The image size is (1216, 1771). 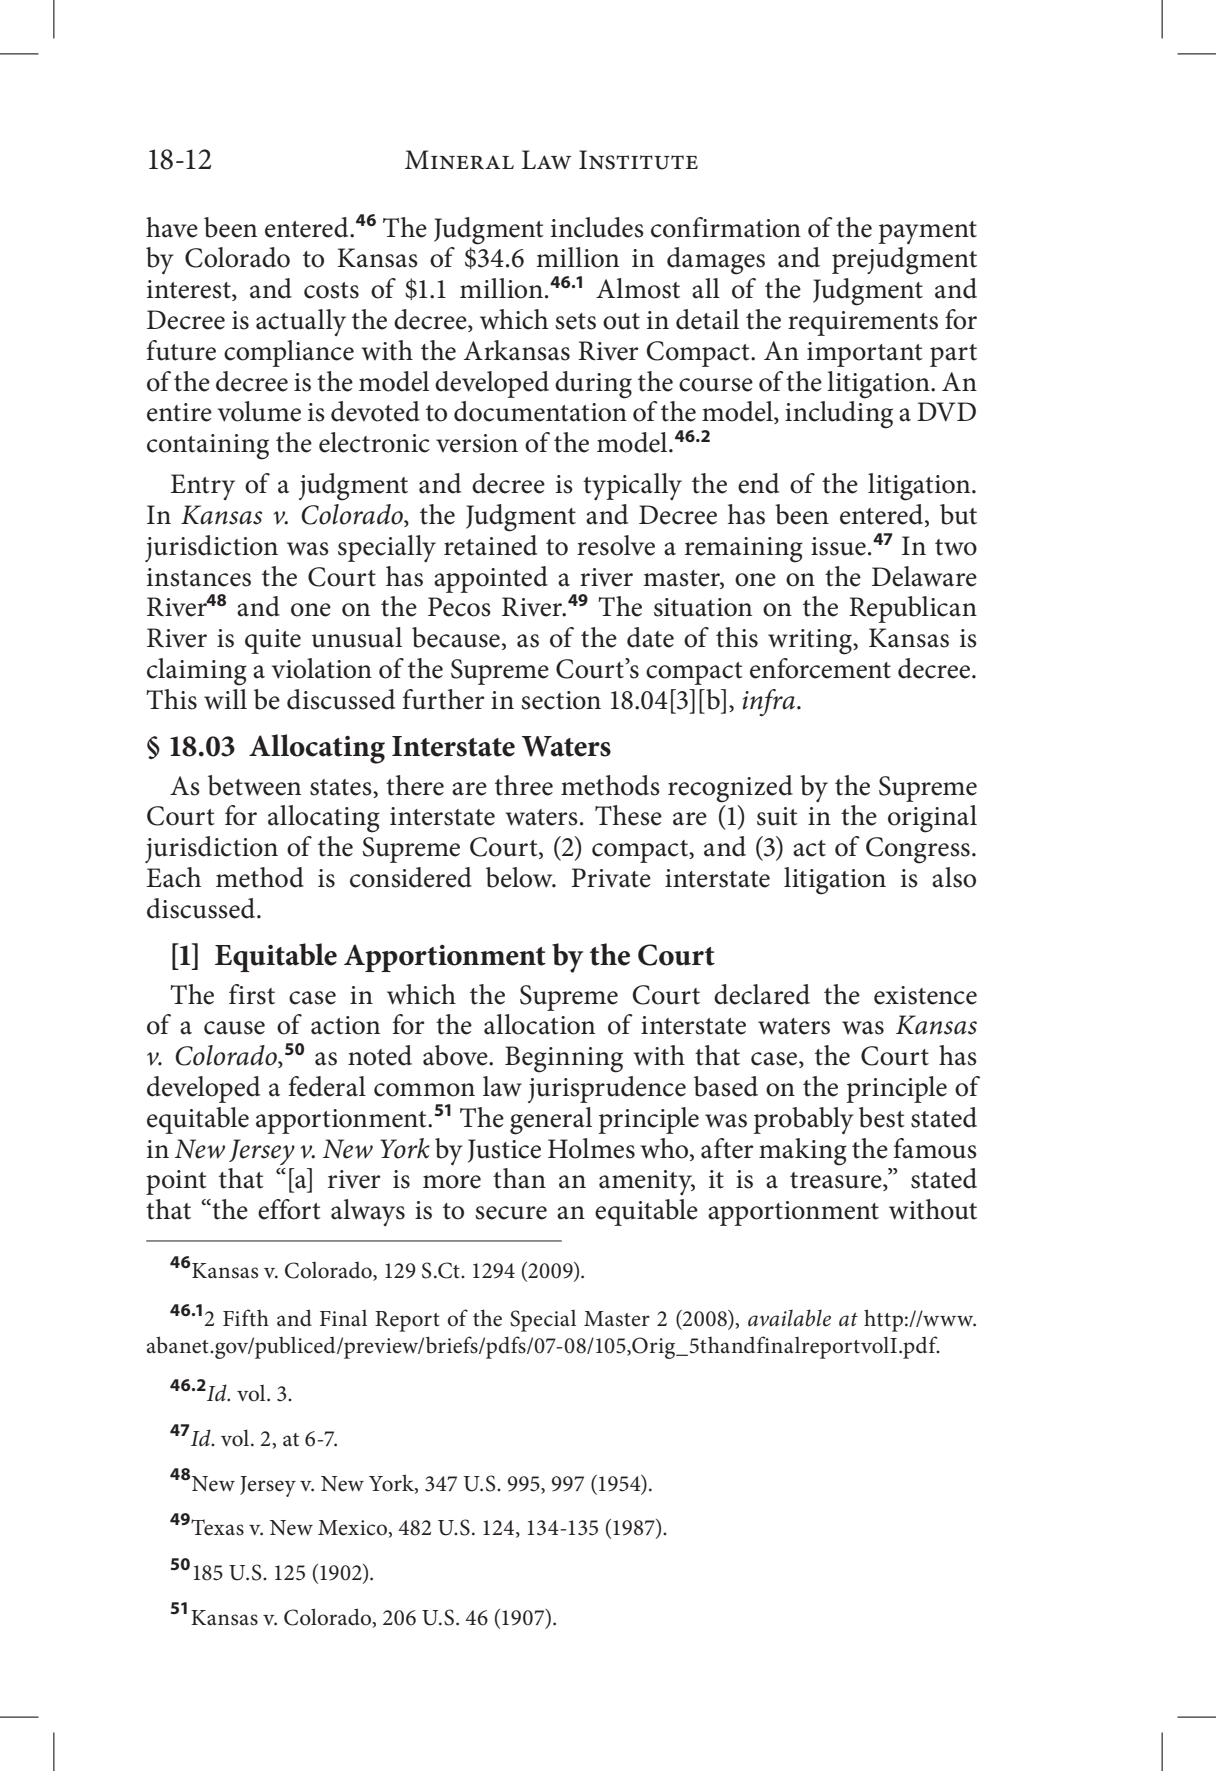 I want to click on payment, so click(x=927, y=232).
